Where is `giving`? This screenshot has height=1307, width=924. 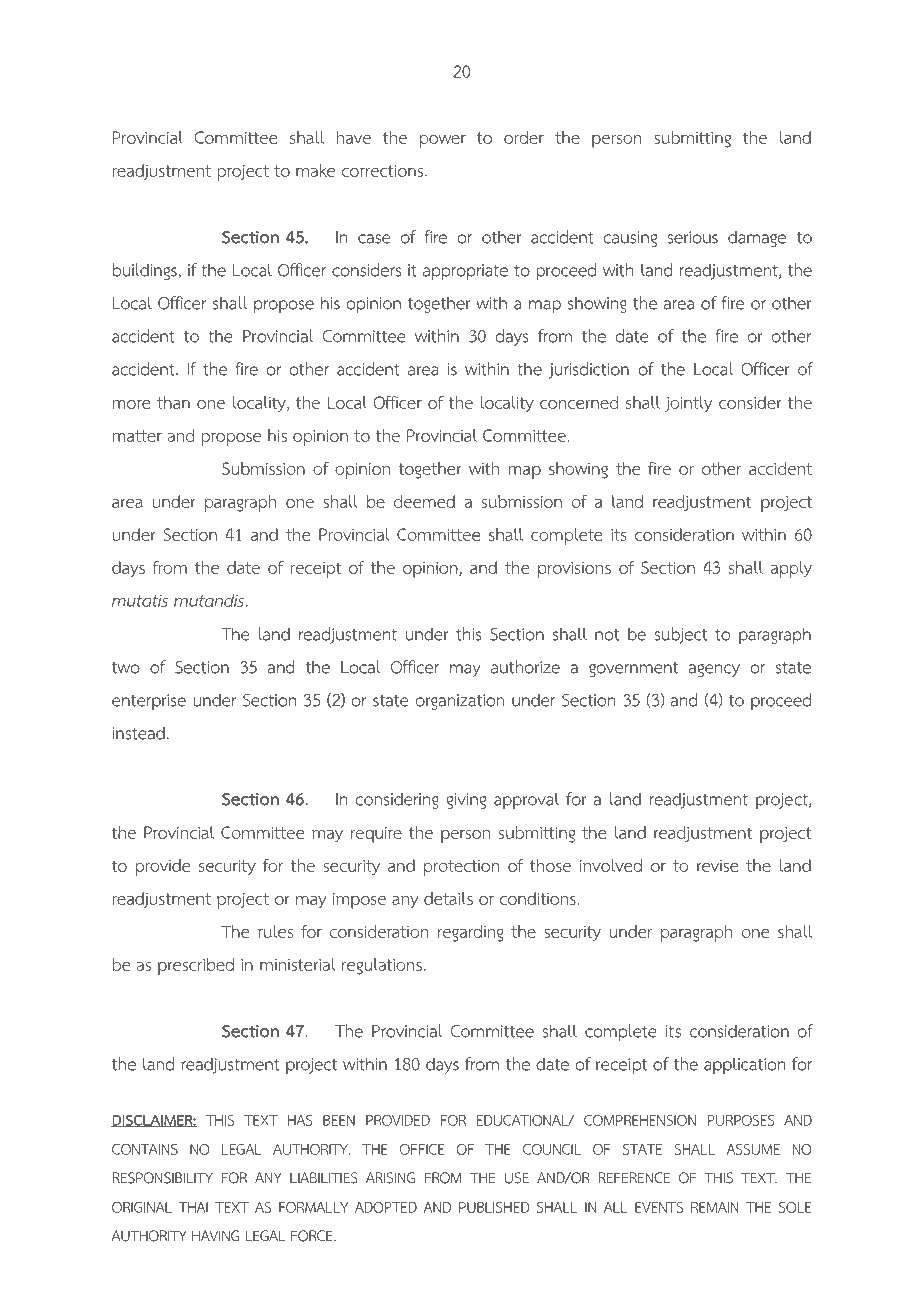
giving is located at coordinates (466, 801).
